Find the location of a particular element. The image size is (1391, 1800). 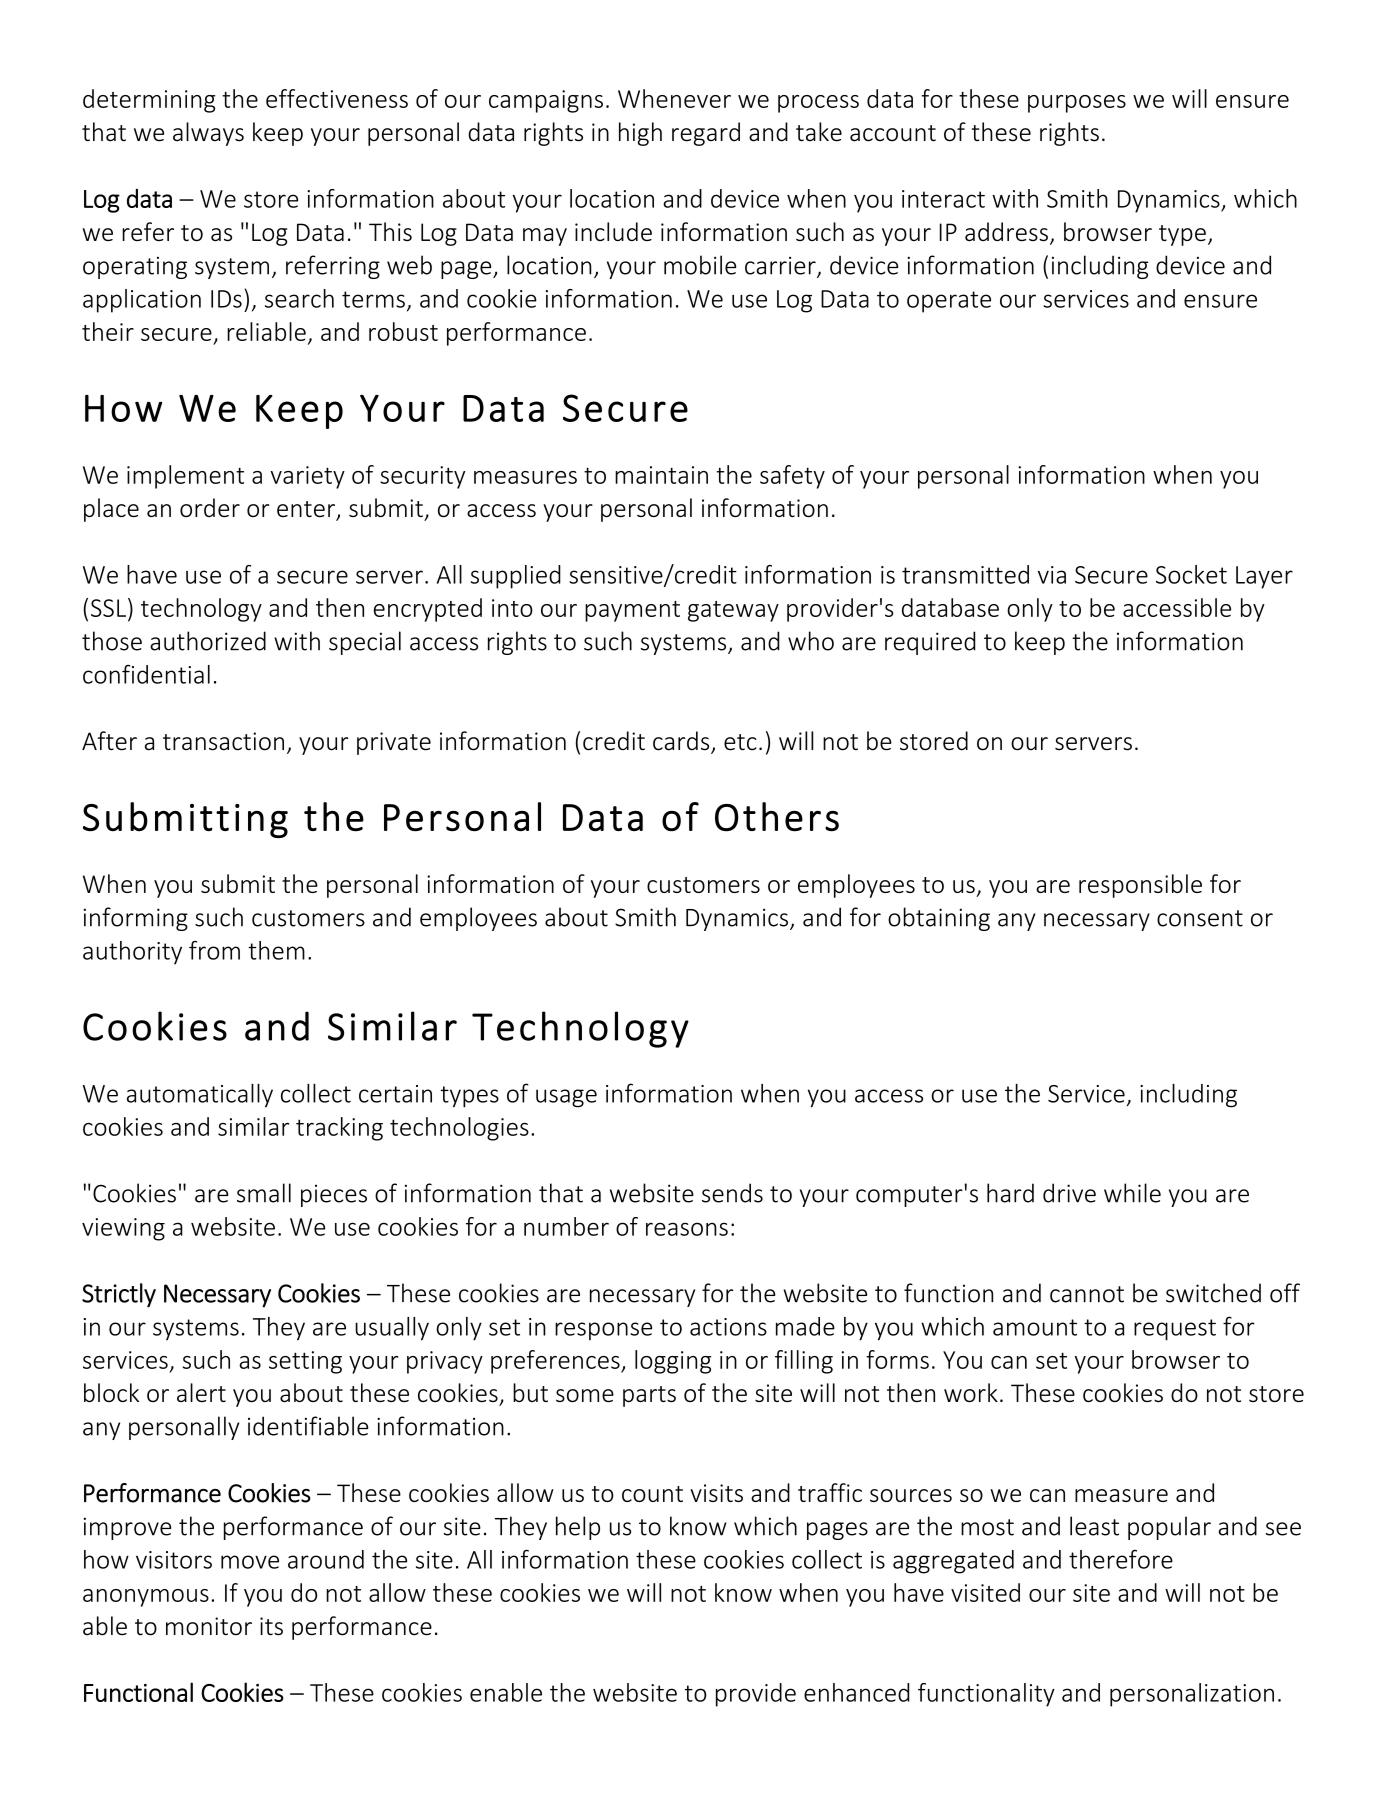

Socket is located at coordinates (1191, 574).
